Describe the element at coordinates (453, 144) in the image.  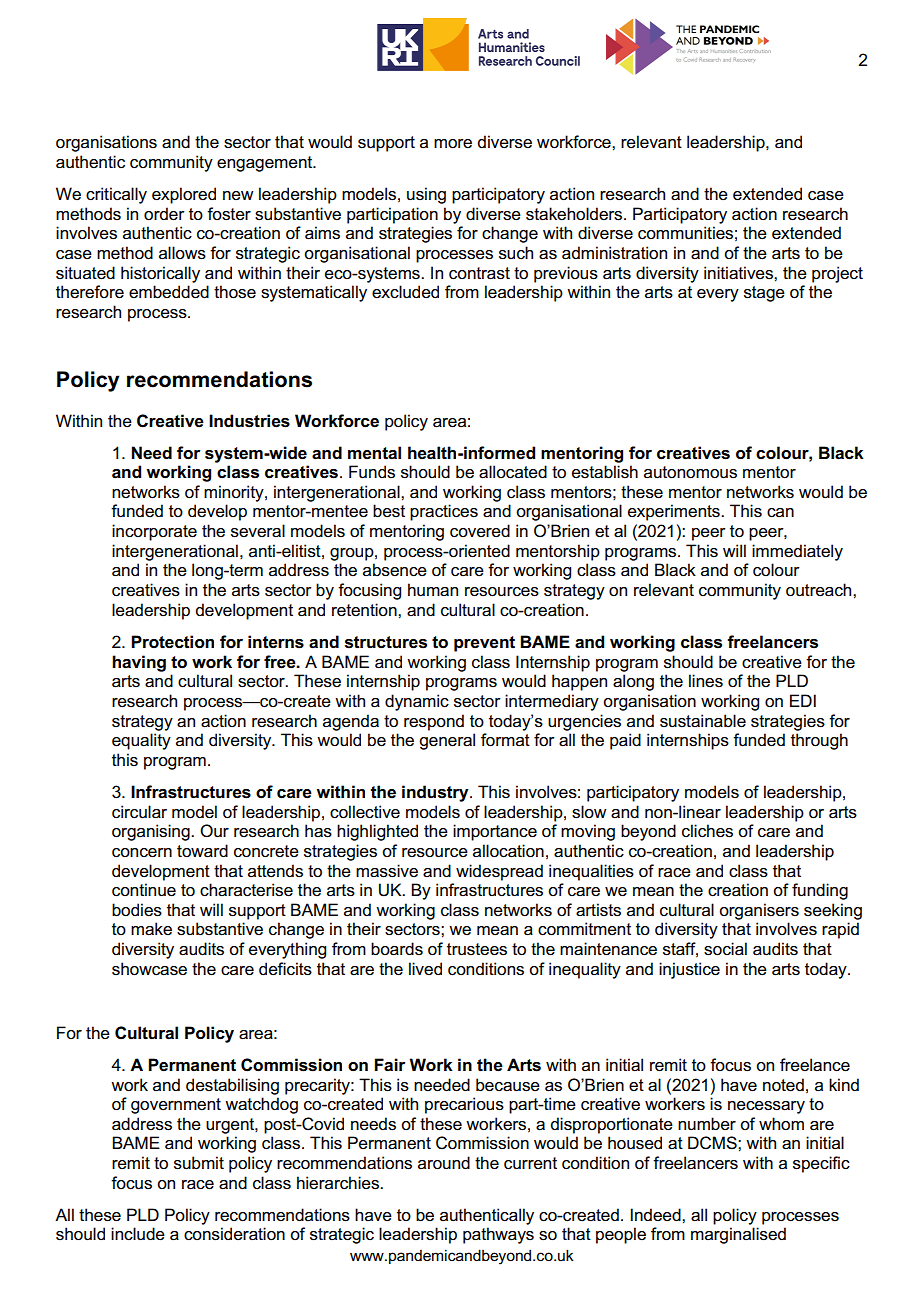
I see `more` at that location.
